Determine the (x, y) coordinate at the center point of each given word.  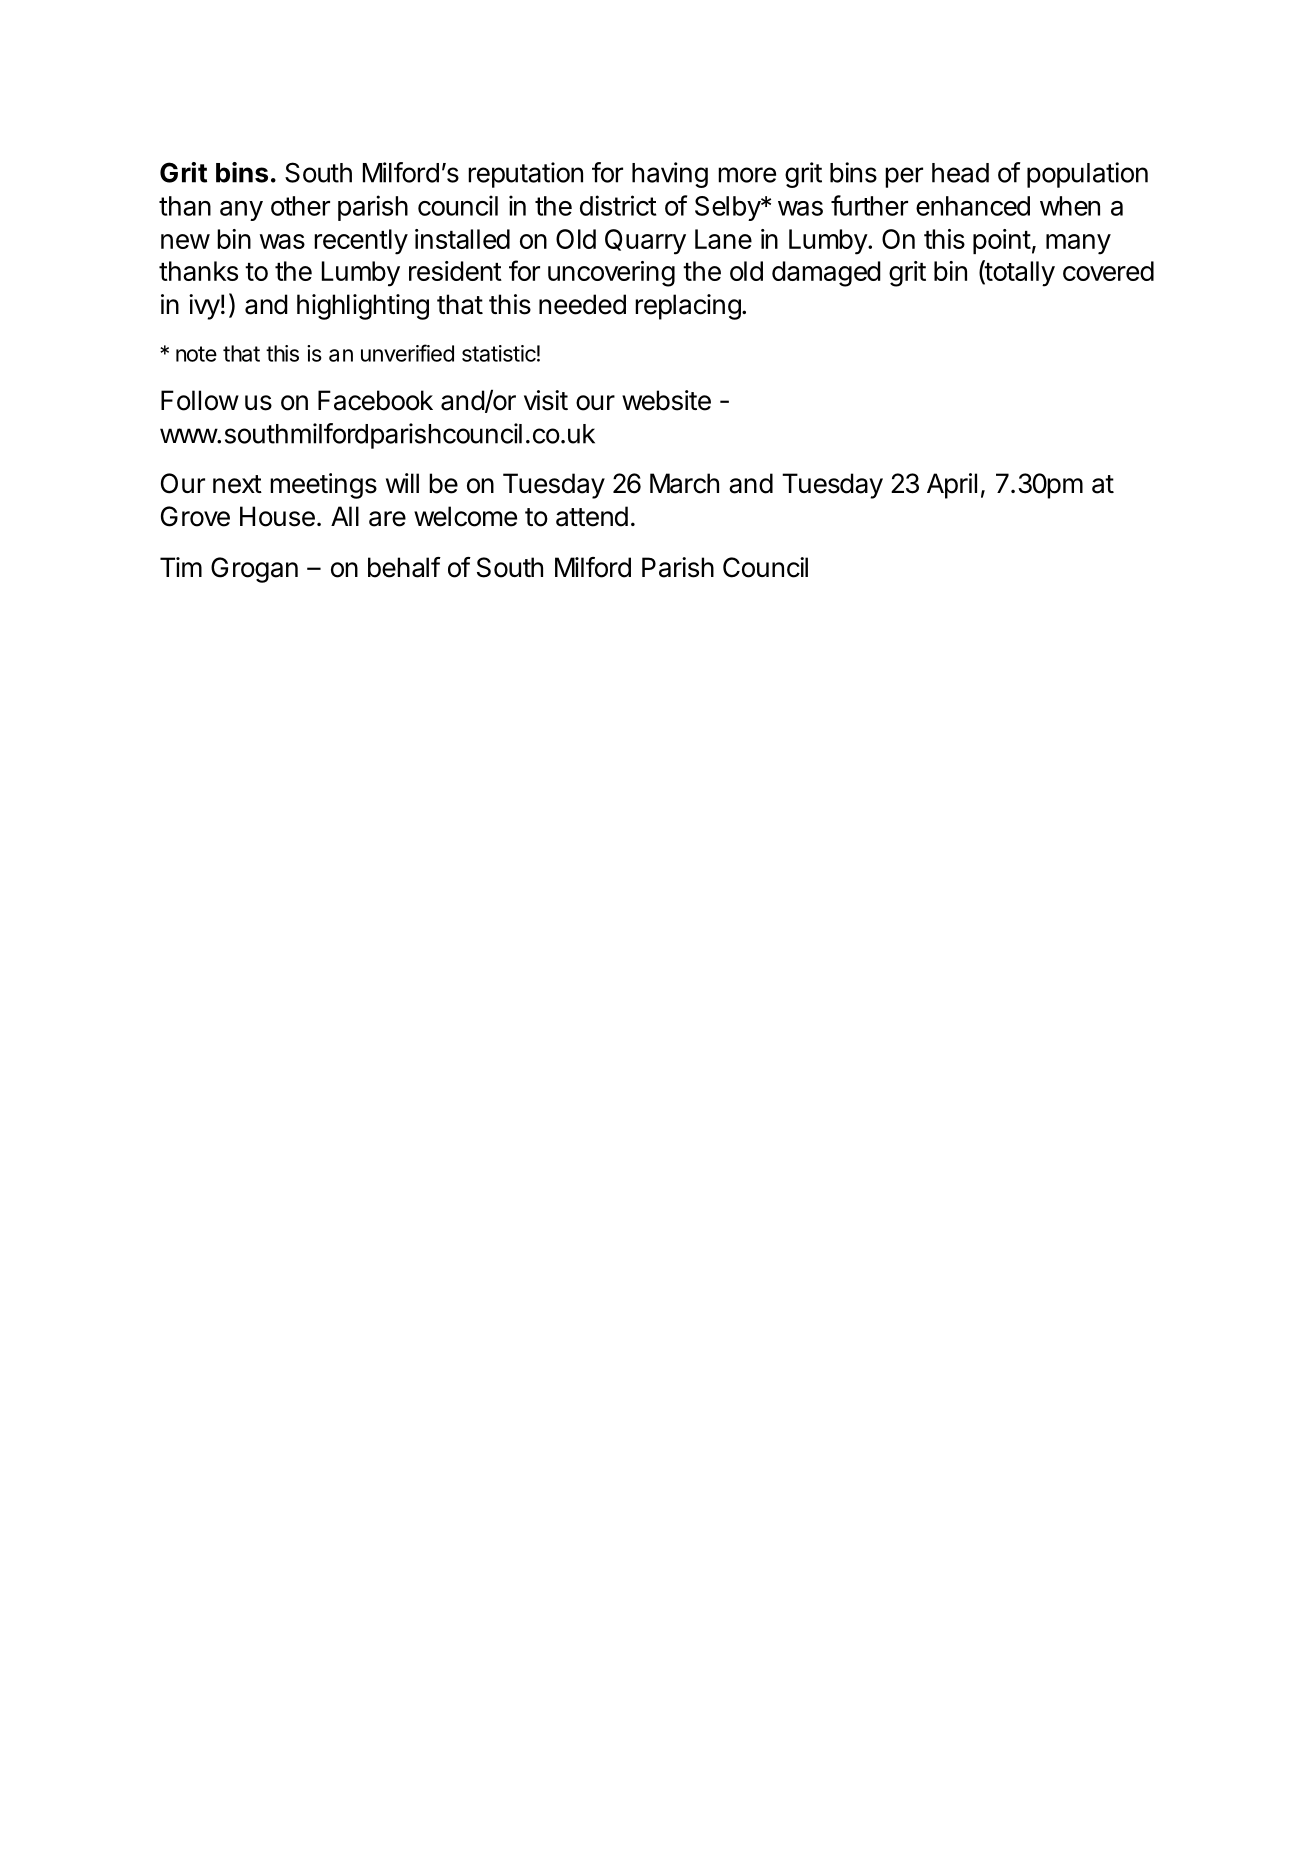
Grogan (254, 570)
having (670, 175)
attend (592, 516)
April (952, 486)
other (300, 206)
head (960, 173)
